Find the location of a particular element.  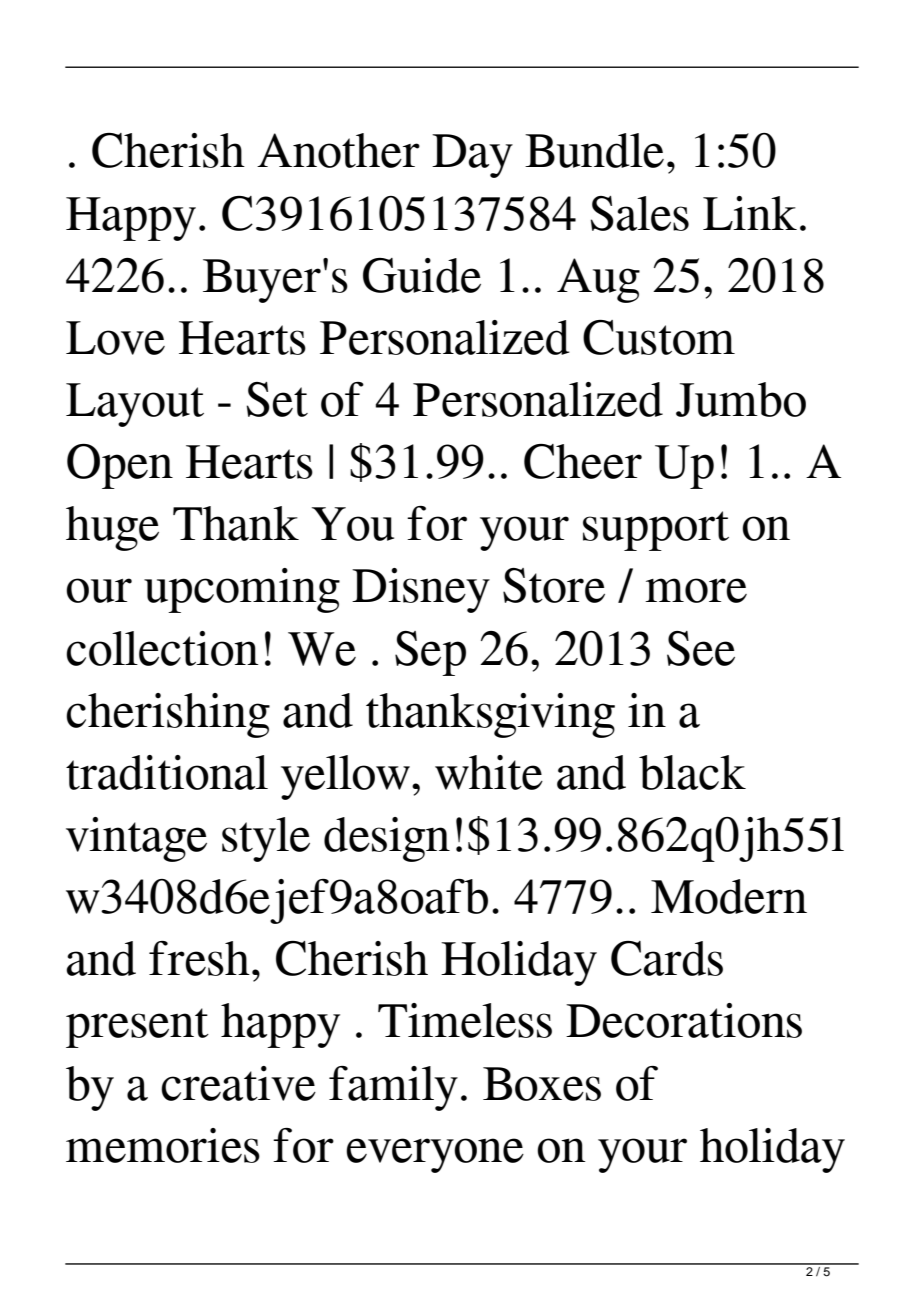

black is located at coordinates (692, 772).
